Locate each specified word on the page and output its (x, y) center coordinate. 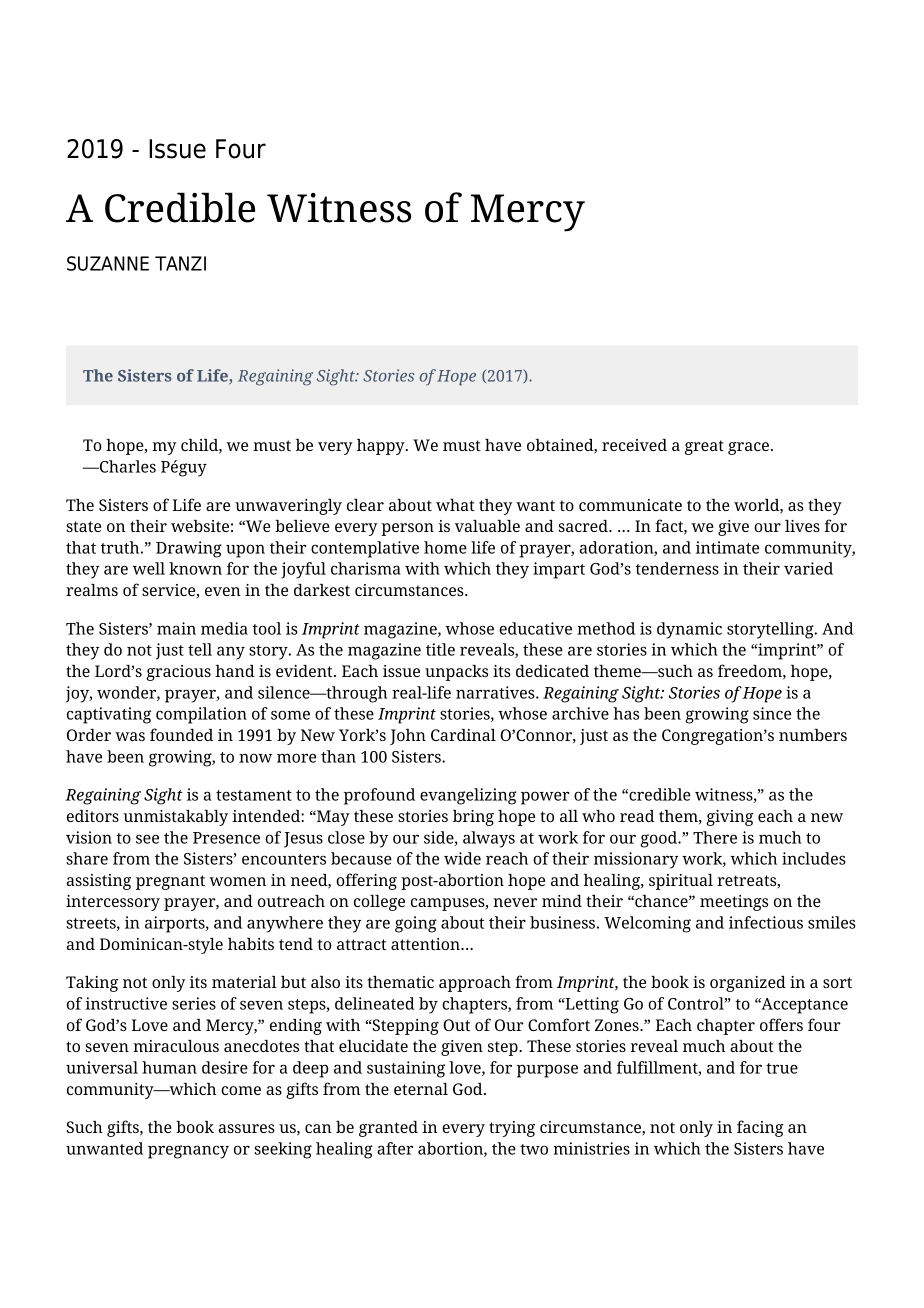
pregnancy (188, 1152)
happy (382, 447)
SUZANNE (108, 263)
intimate (727, 547)
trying (512, 1129)
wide (462, 858)
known (195, 568)
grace (748, 448)
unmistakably (175, 818)
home (445, 547)
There (715, 837)
